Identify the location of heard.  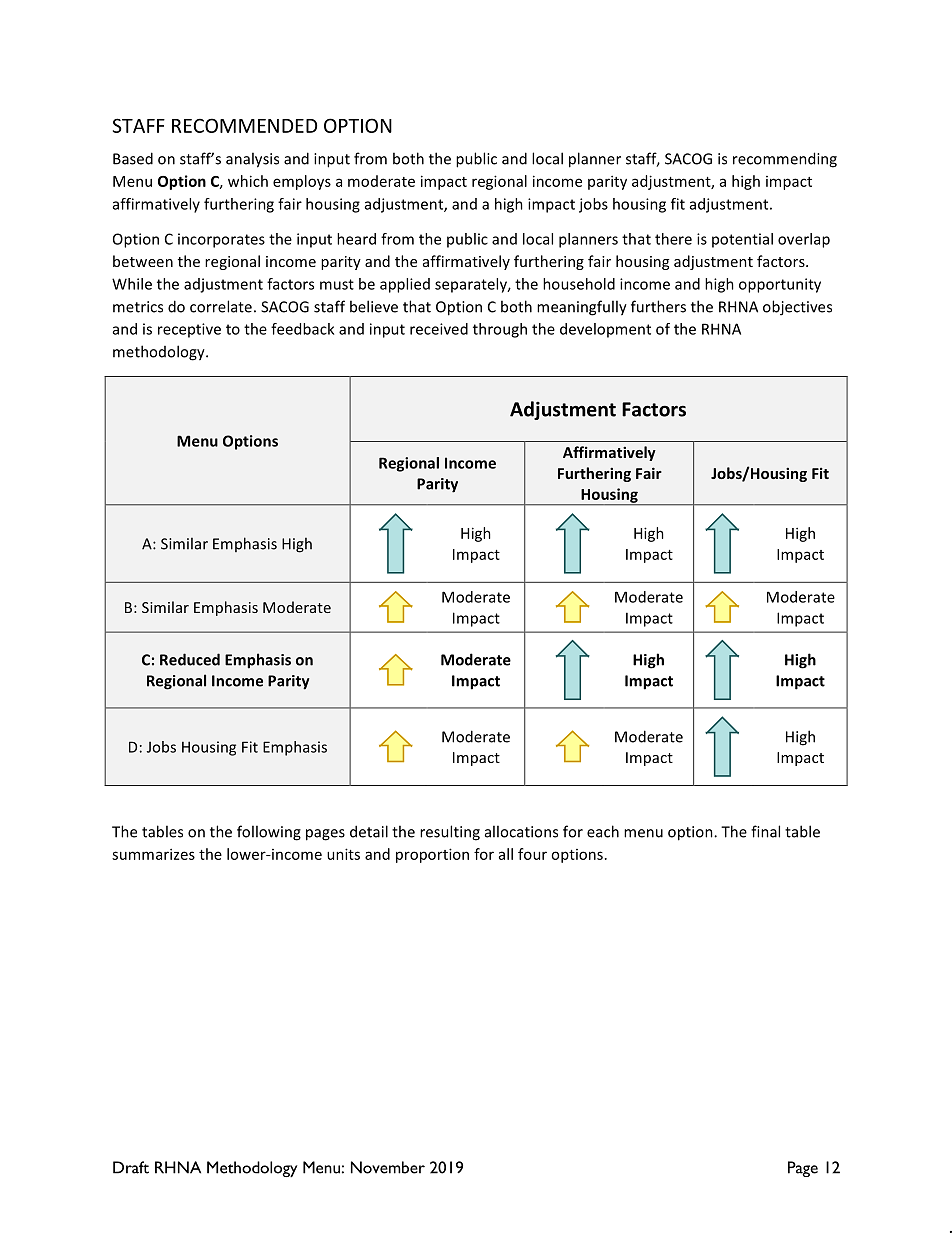
(356, 239).
